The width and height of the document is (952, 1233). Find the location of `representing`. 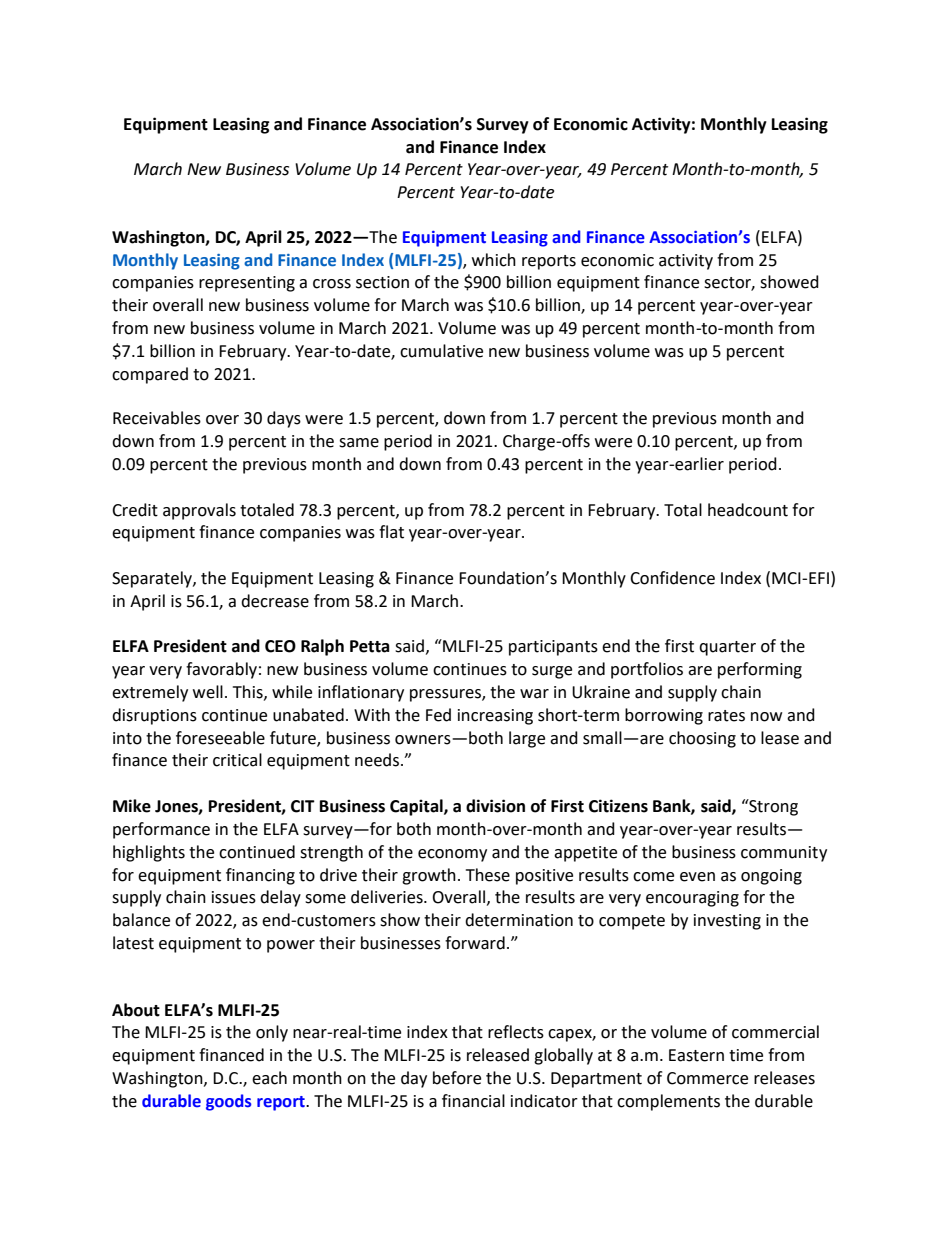

representing is located at coordinates (247, 284).
